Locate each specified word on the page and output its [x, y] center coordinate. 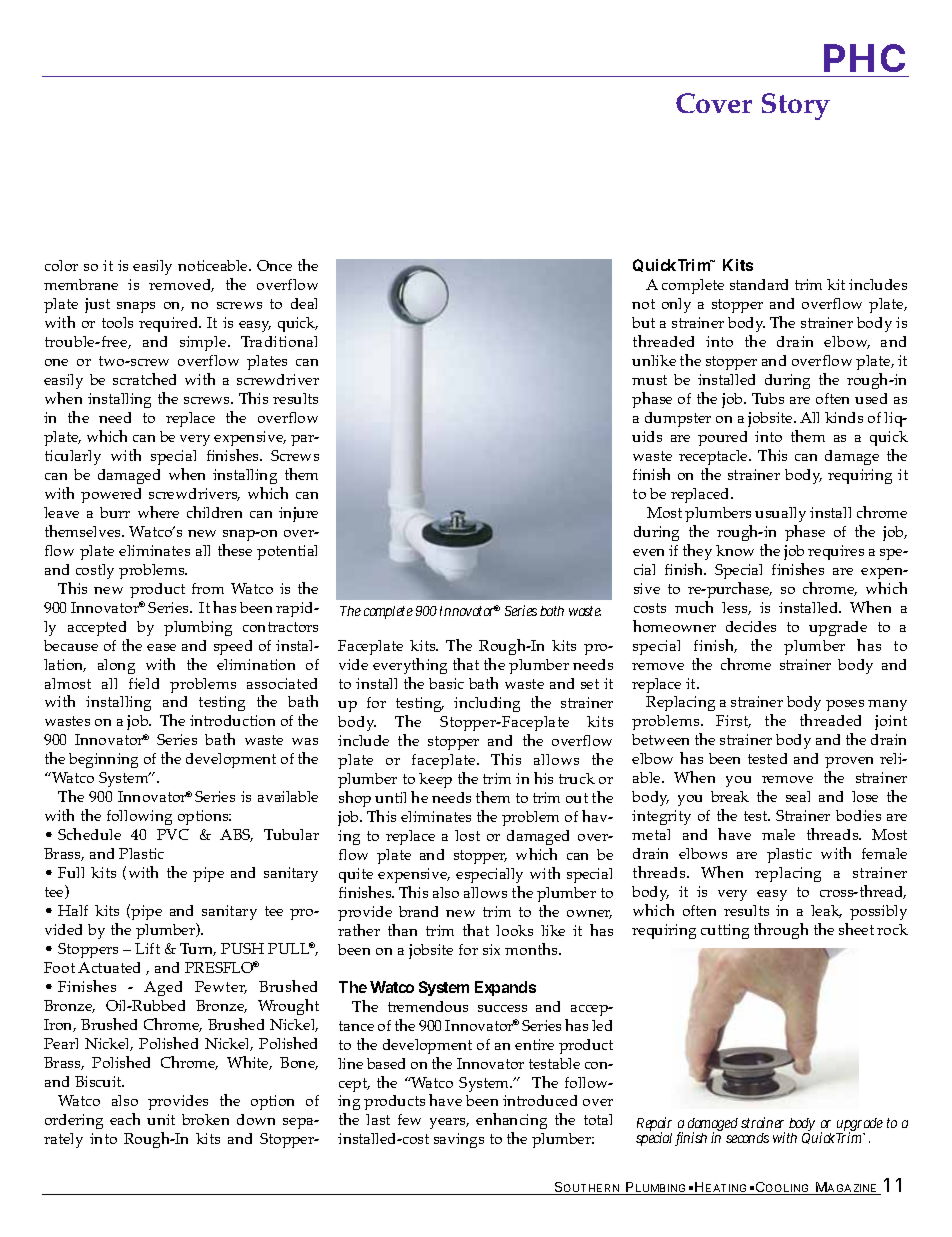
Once [274, 265]
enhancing [511, 1123]
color [61, 265]
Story [796, 106]
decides [751, 626]
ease [161, 647]
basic [446, 683]
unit [161, 1119]
